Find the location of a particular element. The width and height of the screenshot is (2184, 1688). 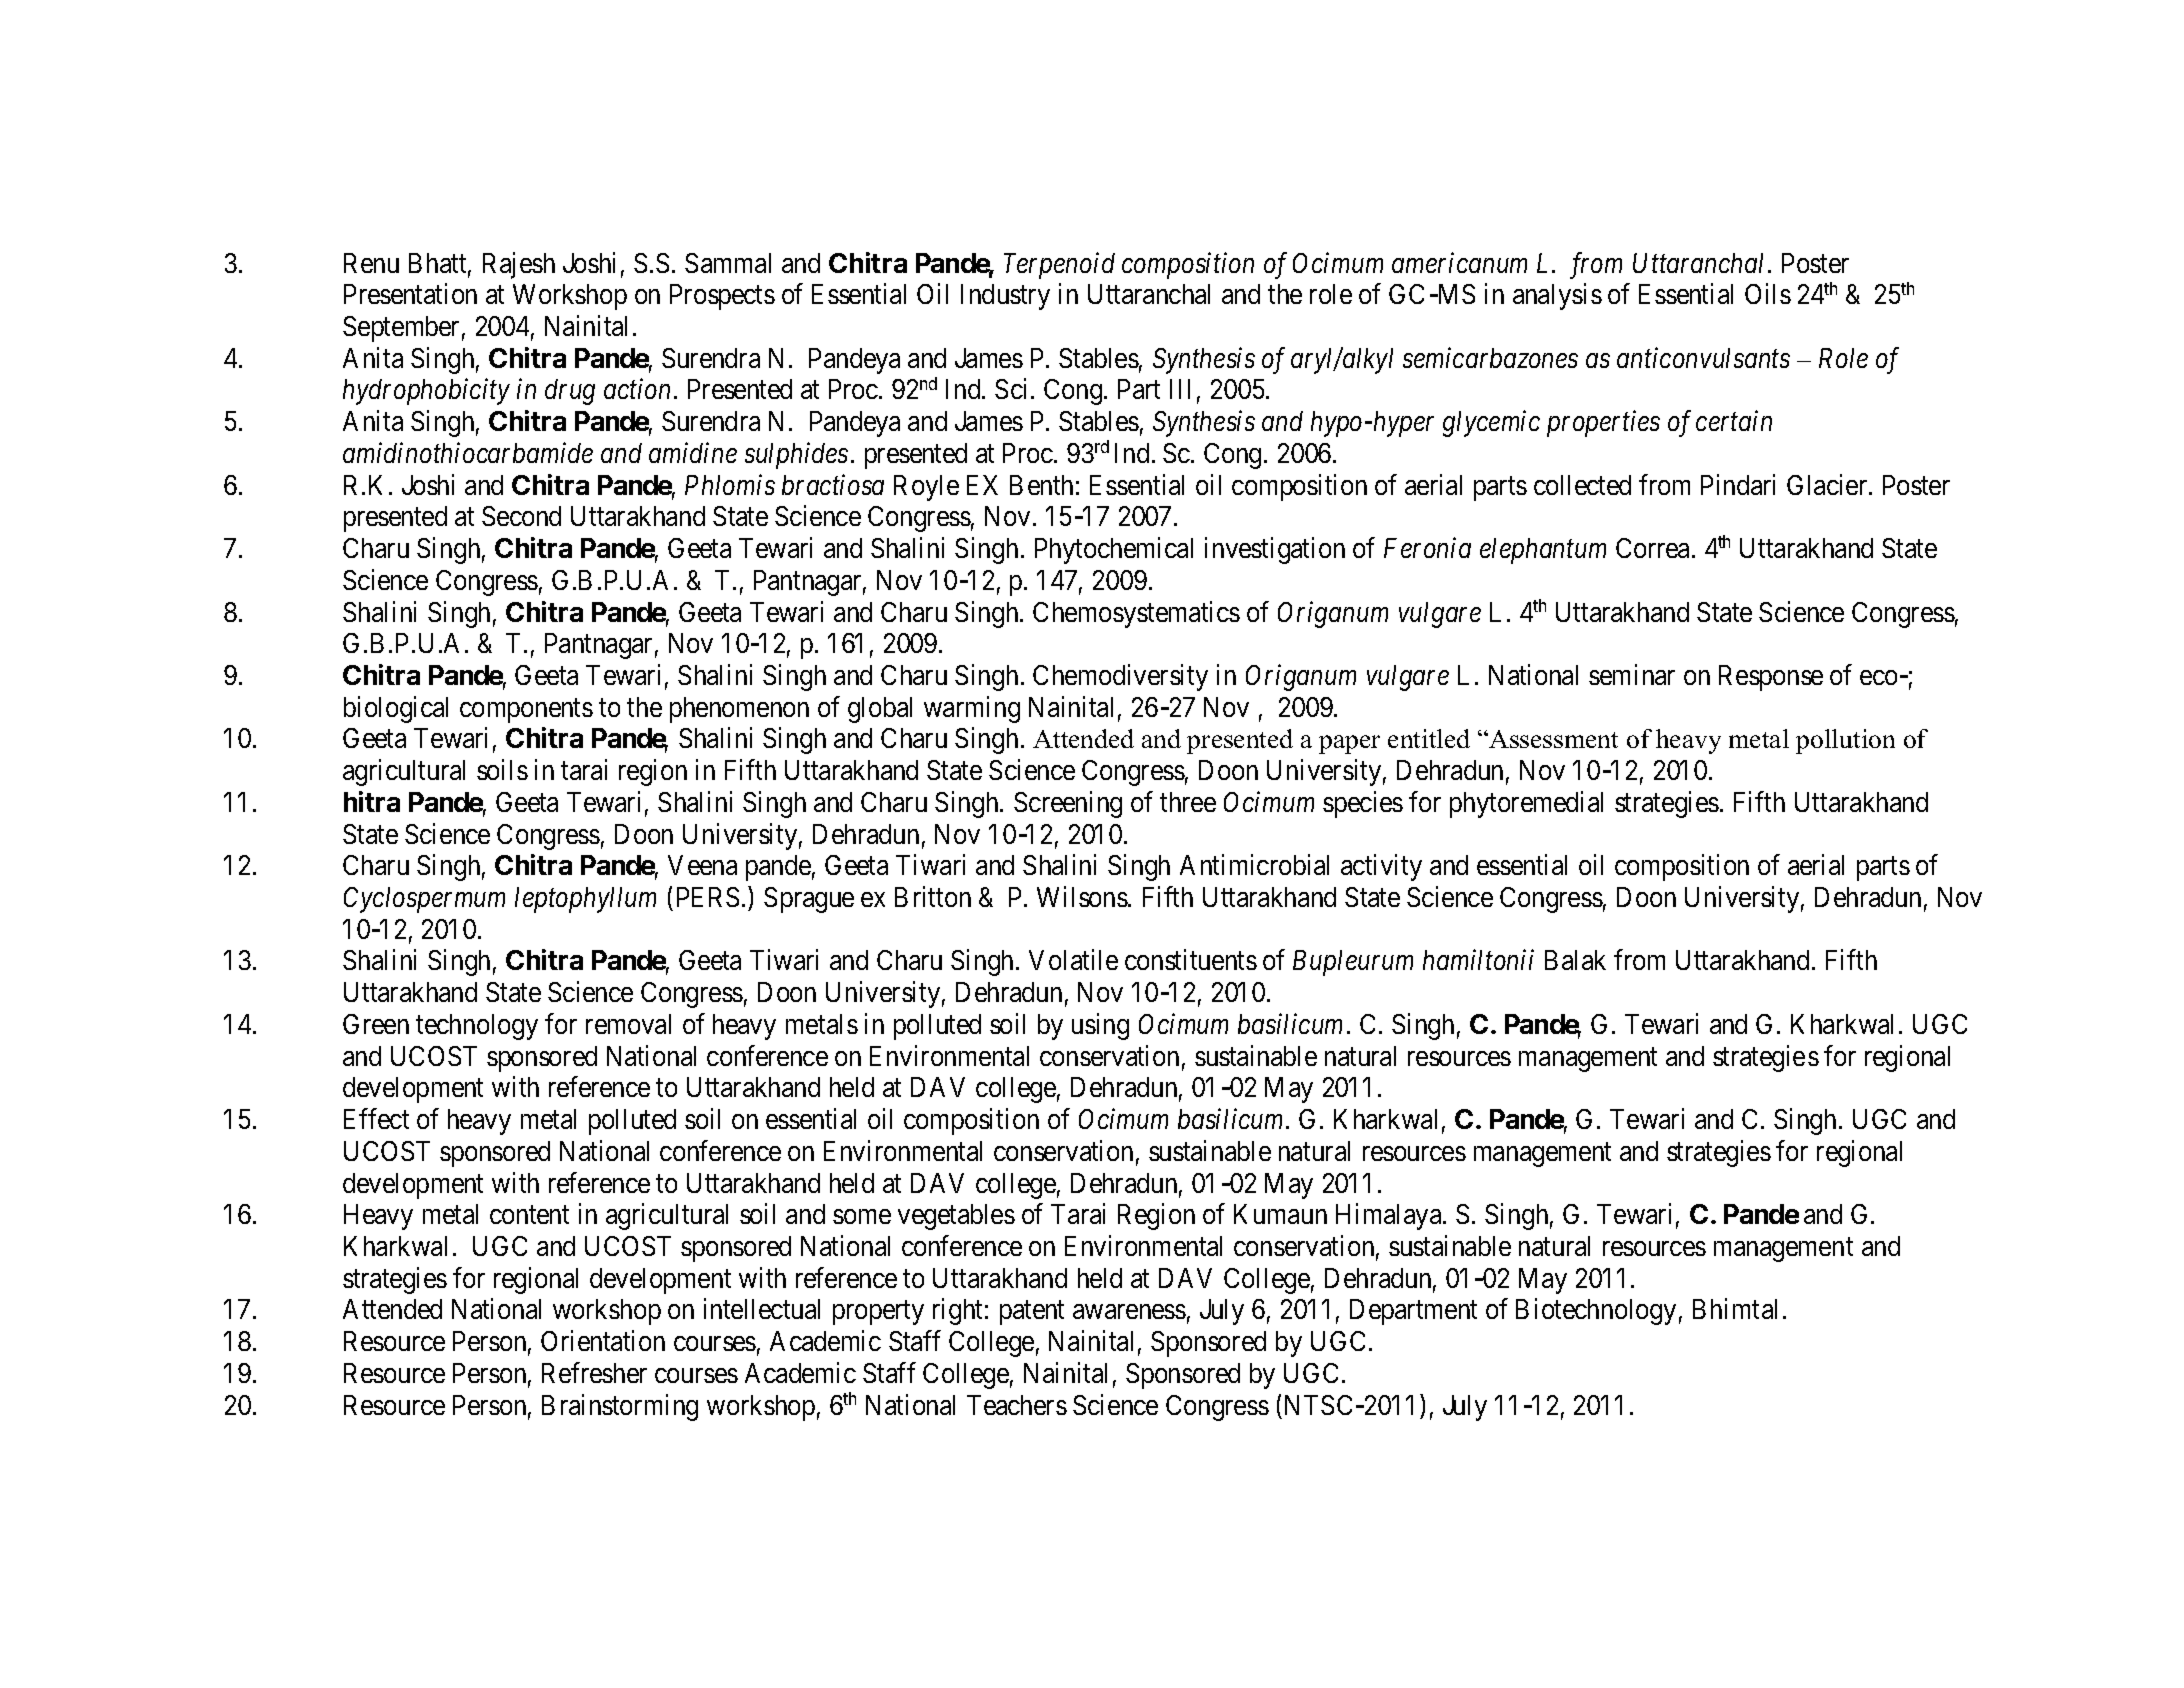

analysis is located at coordinates (1557, 297).
